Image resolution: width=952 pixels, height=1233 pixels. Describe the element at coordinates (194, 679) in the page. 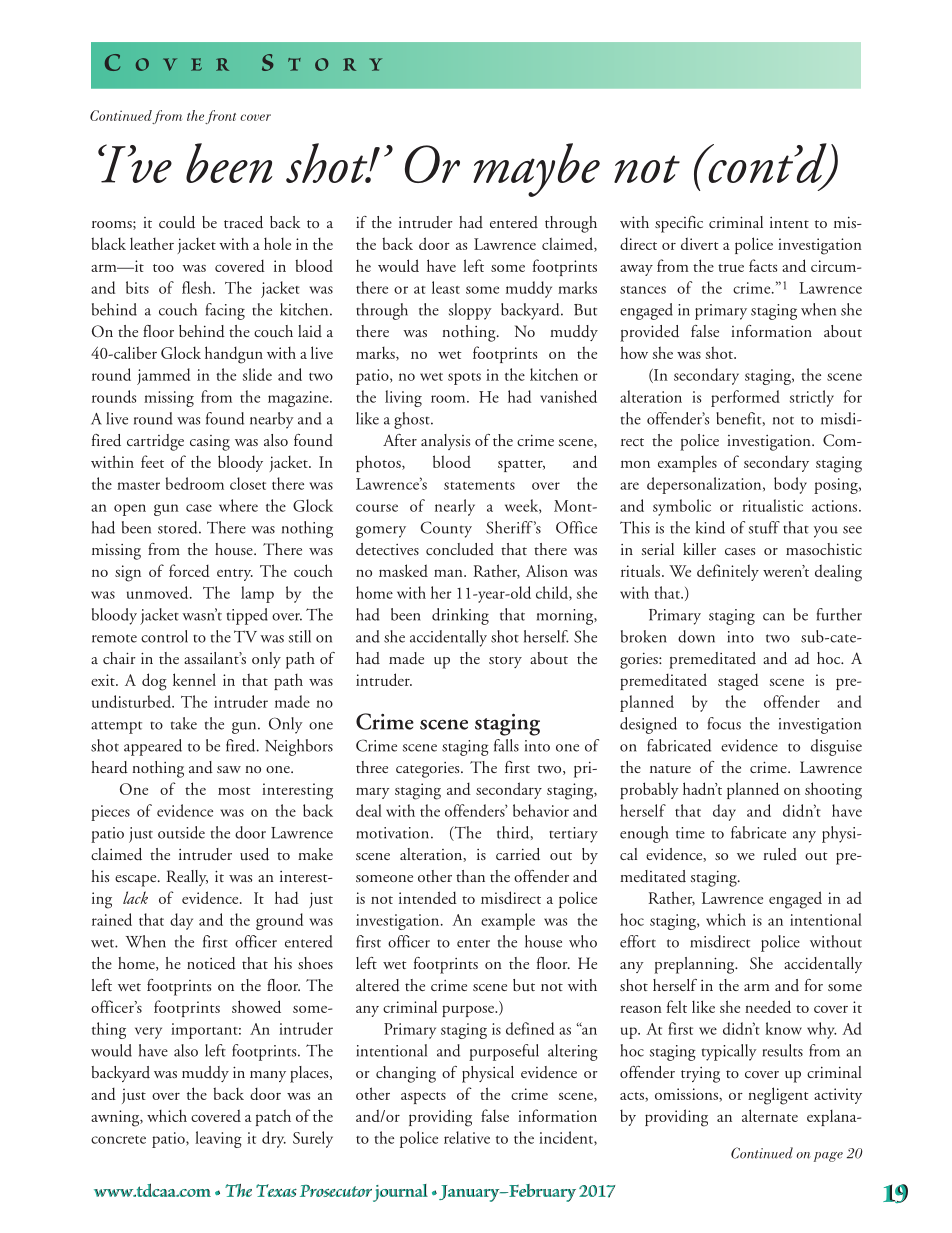

I see `kennel` at that location.
